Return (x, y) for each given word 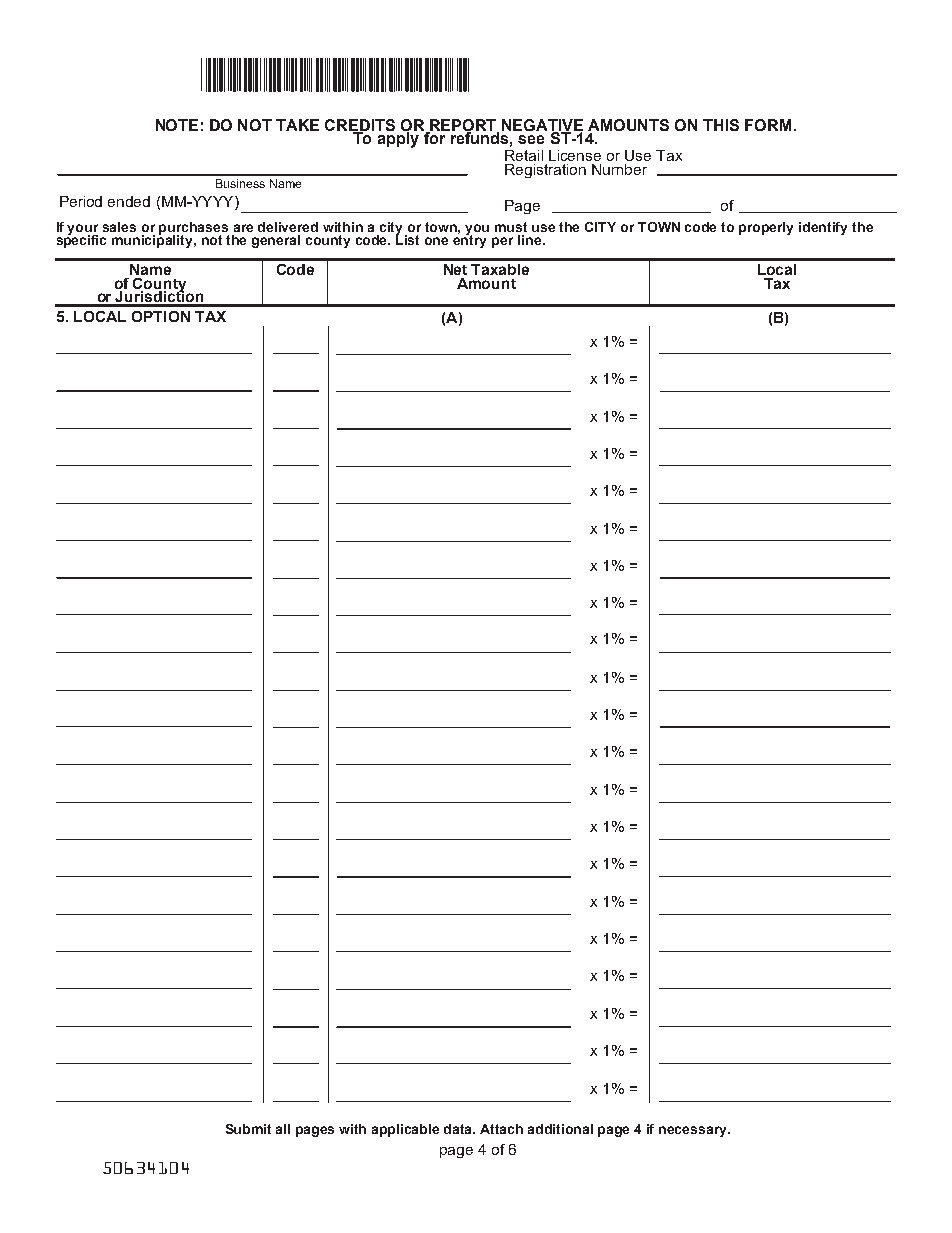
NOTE (177, 125)
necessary (694, 1131)
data (459, 1129)
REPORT (463, 126)
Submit (248, 1129)
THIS (721, 125)
